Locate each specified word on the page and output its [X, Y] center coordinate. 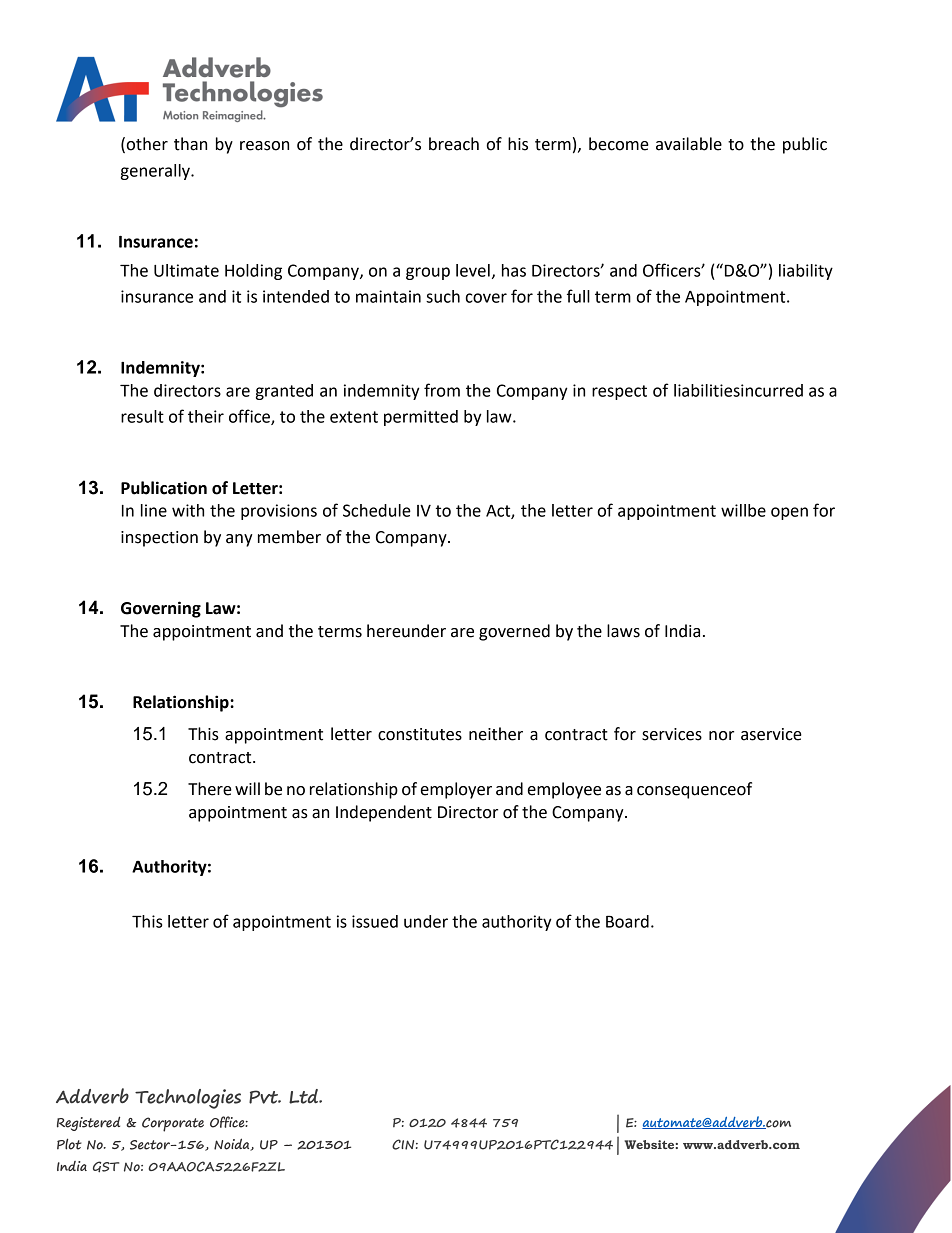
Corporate [173, 1124]
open [789, 513]
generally [156, 172]
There [210, 789]
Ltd [305, 1096]
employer [456, 790]
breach [454, 144]
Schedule [377, 510]
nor [721, 736]
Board [627, 921]
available [689, 144]
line [154, 510]
